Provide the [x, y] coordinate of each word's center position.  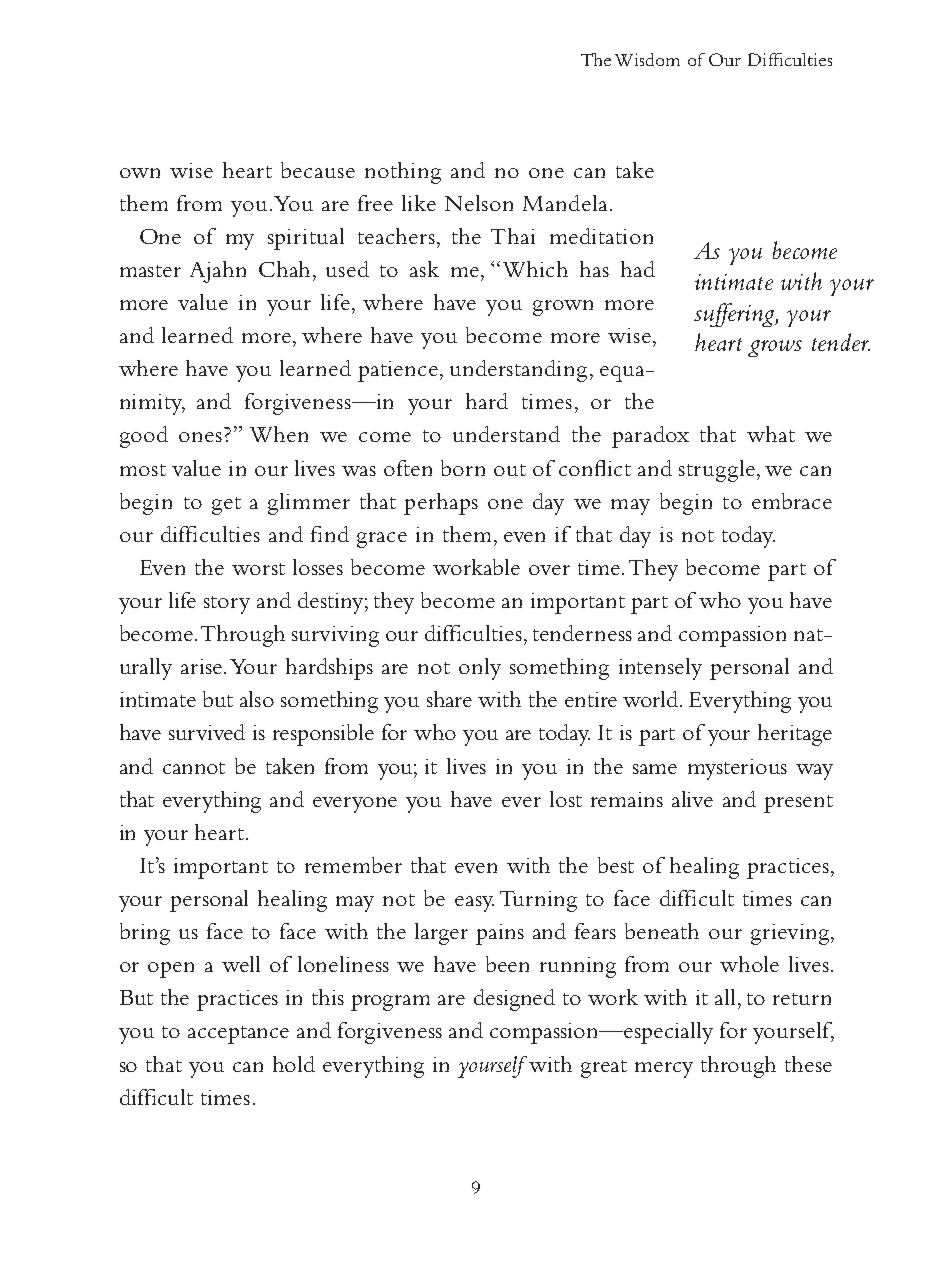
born [463, 468]
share [449, 699]
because [318, 170]
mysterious [737, 769]
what [771, 434]
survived [207, 732]
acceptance [238, 1035]
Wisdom [647, 59]
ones [200, 437]
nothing [403, 173]
